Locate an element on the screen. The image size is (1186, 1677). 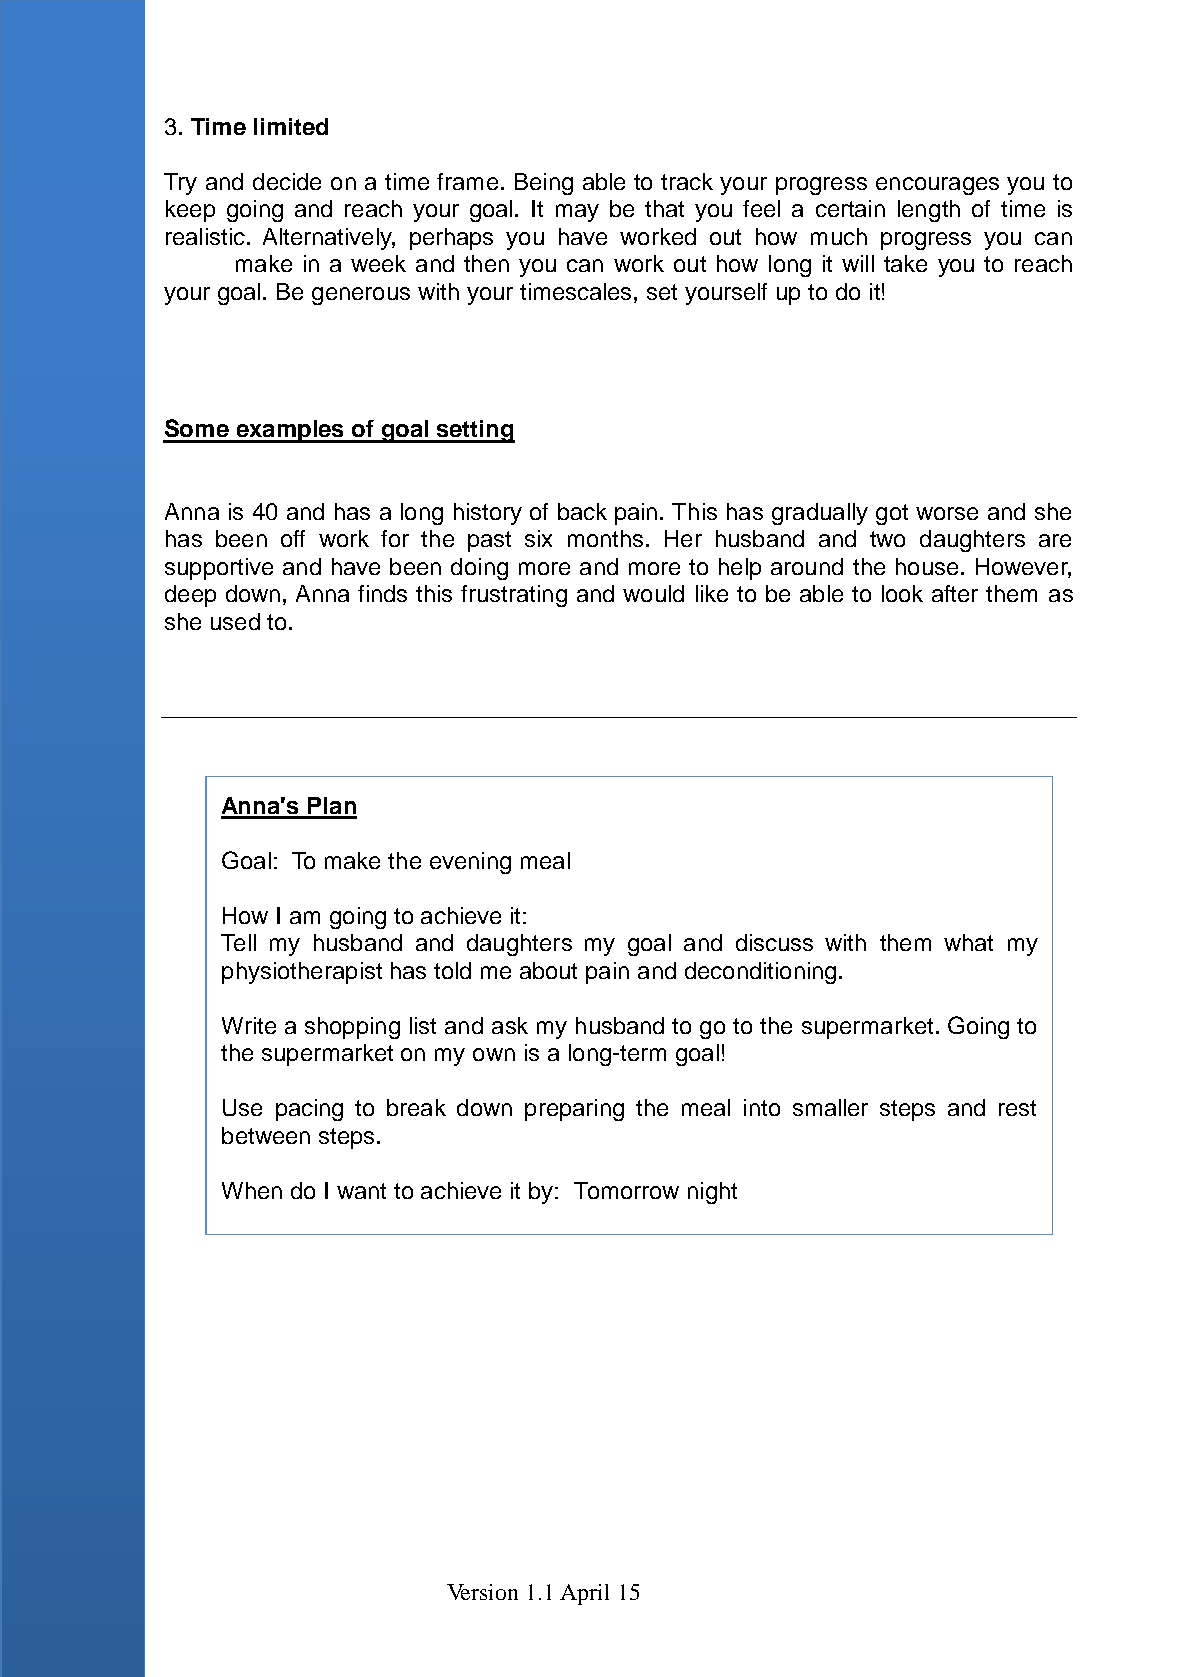
Version is located at coordinates (482, 1592).
